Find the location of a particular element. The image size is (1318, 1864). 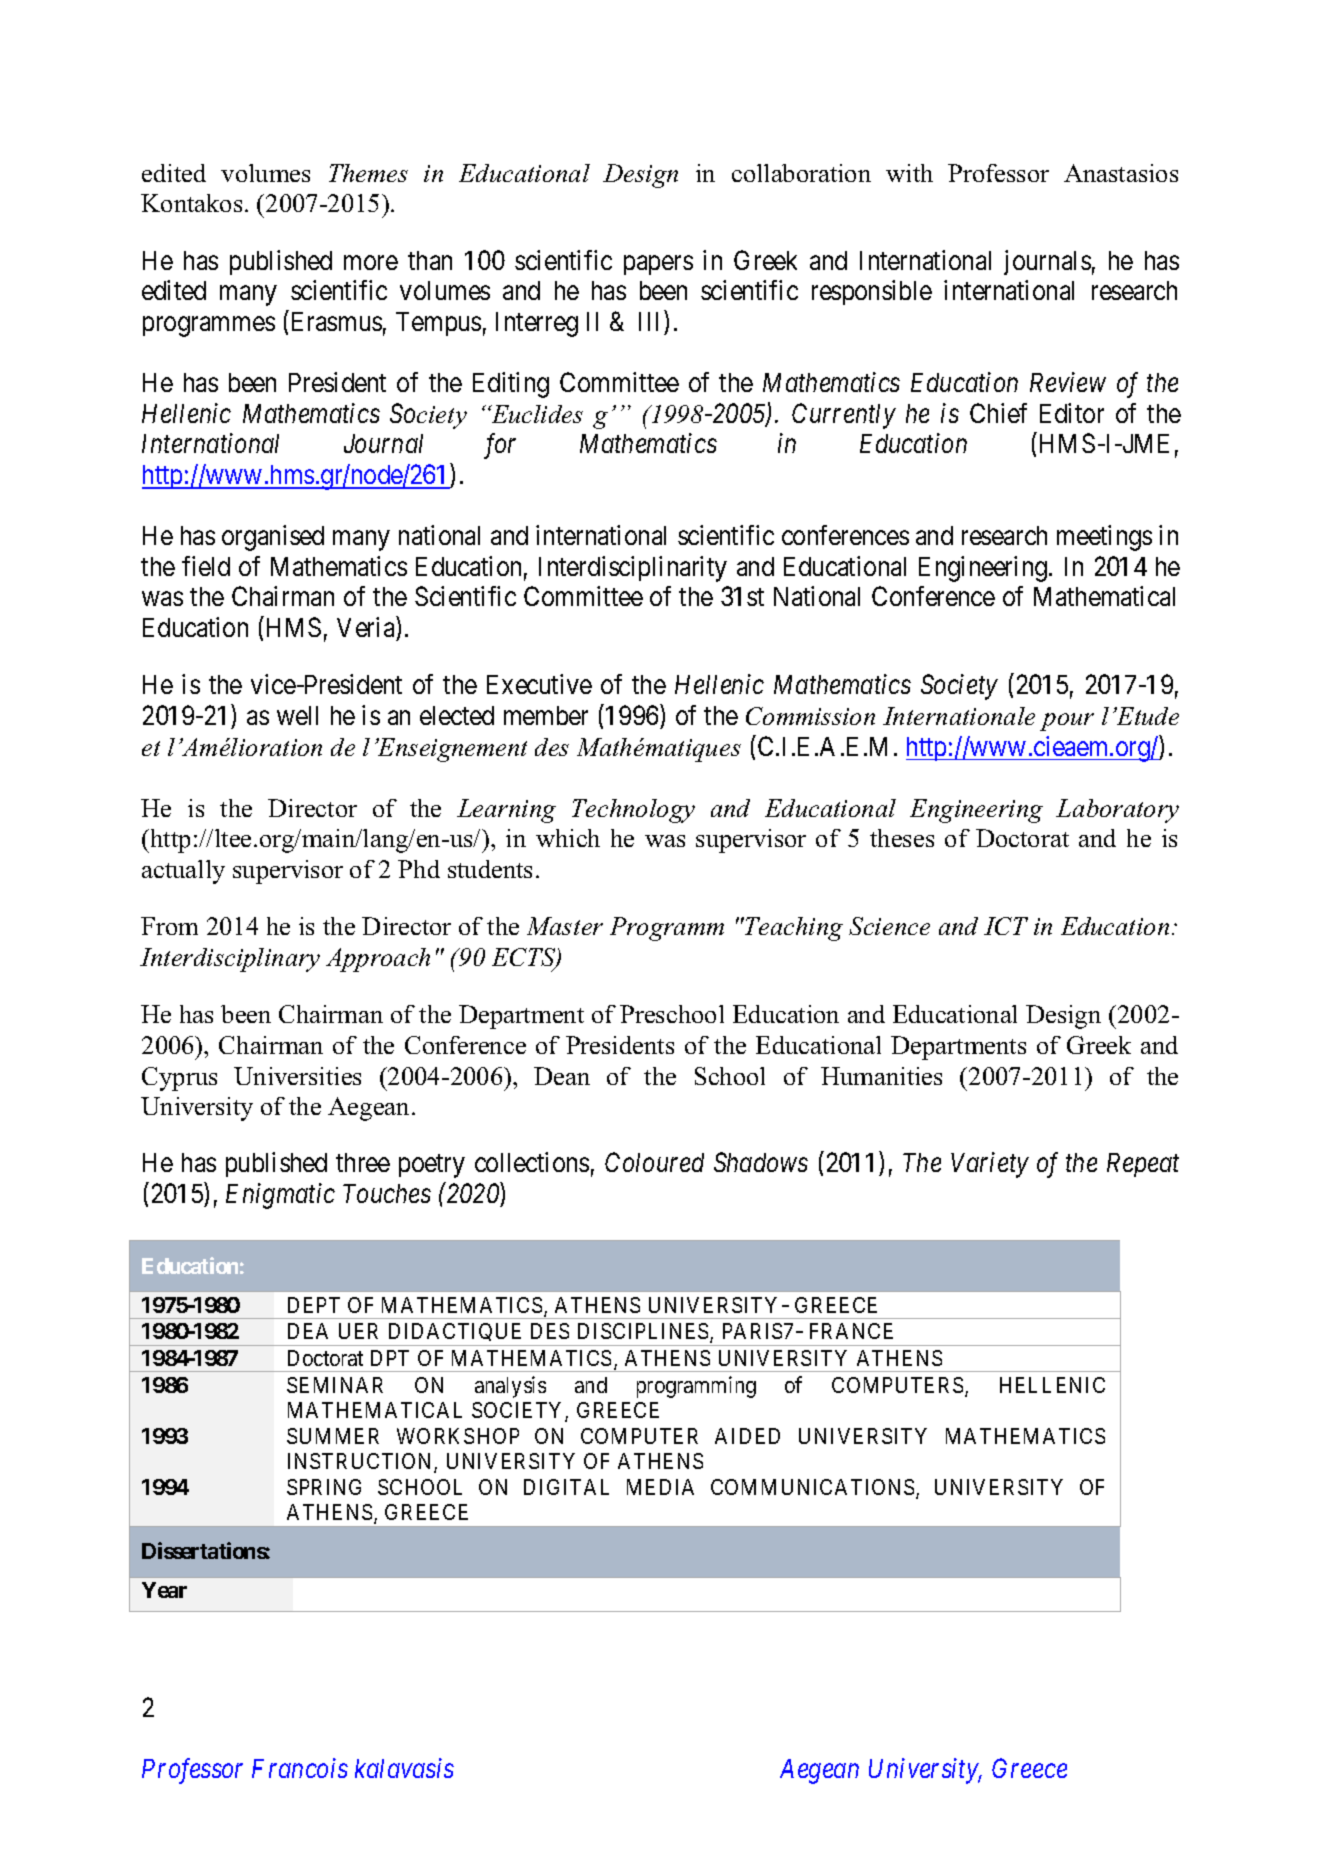

Coloured is located at coordinates (654, 1162).
